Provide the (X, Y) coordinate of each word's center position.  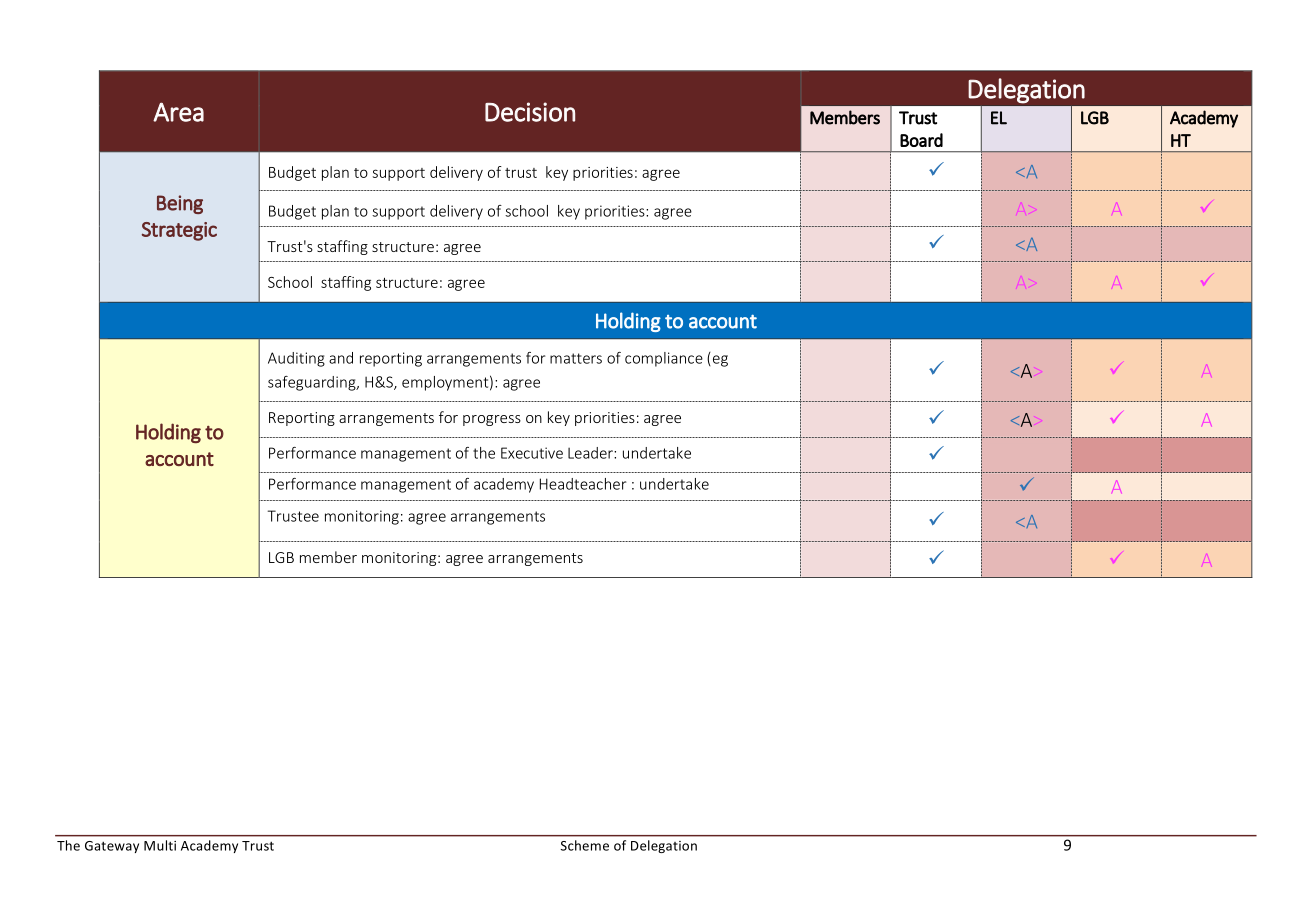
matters (576, 358)
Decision (530, 112)
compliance (664, 359)
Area (178, 112)
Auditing (296, 359)
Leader (591, 453)
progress (492, 420)
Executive (532, 453)
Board (921, 140)
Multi (160, 845)
